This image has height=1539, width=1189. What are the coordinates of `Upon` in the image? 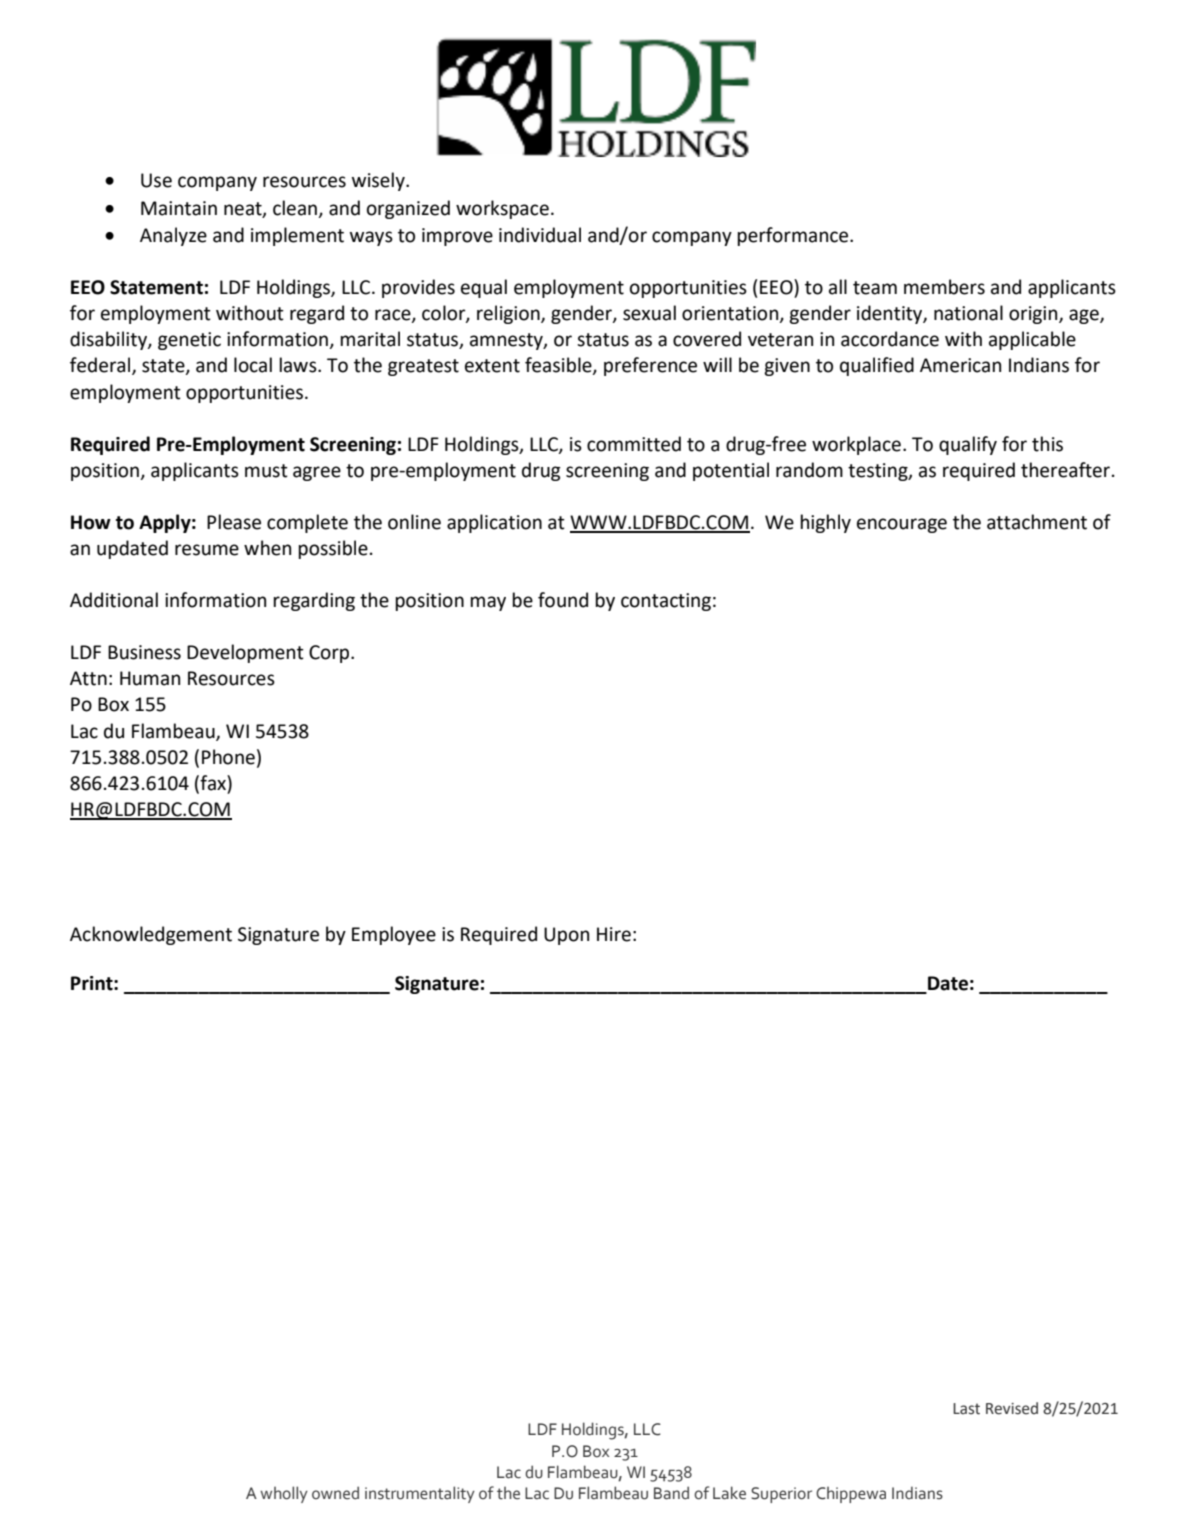 It's located at (566, 936).
